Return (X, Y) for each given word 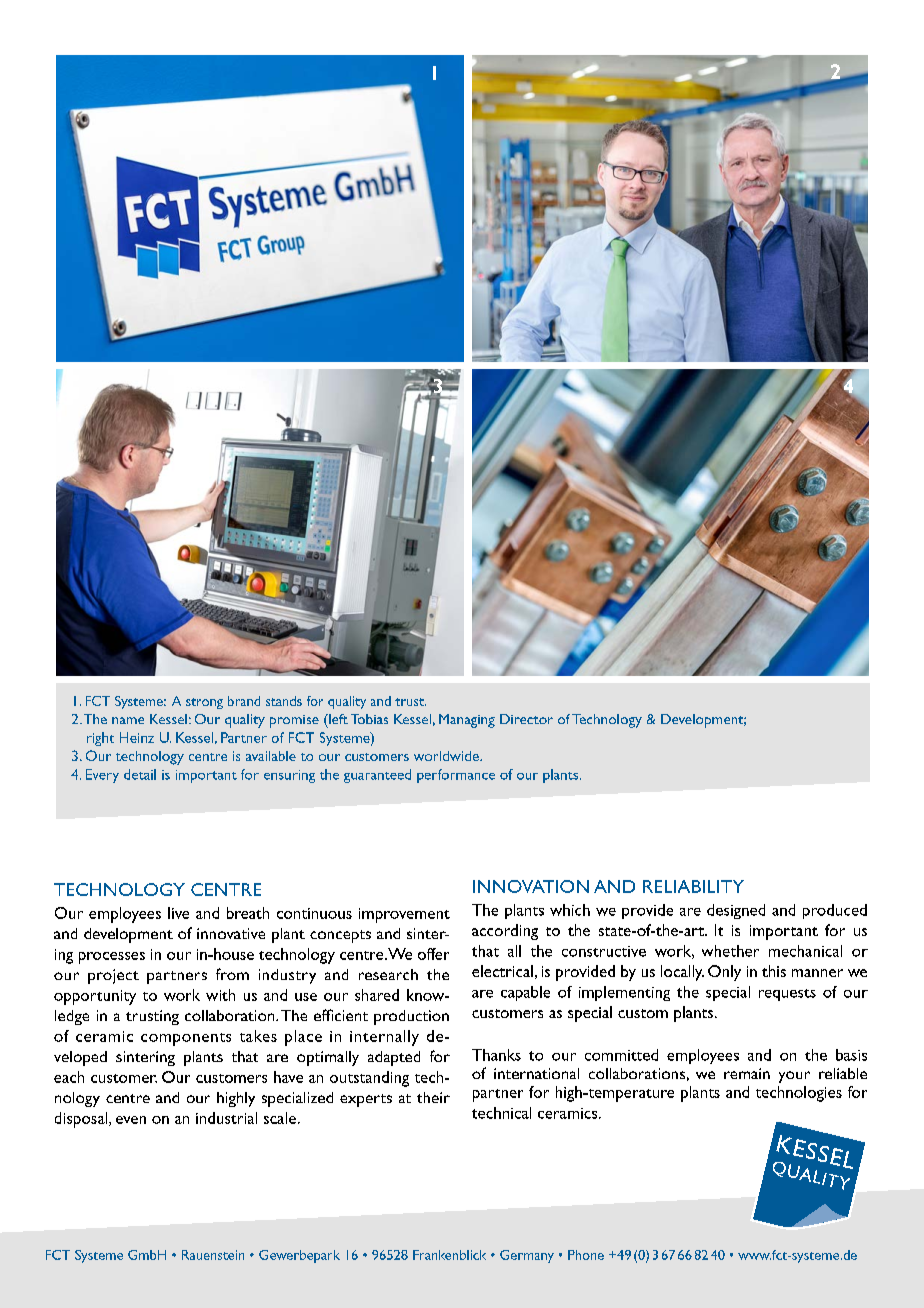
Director (526, 719)
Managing (467, 721)
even (131, 1120)
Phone (586, 1255)
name (128, 720)
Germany (527, 1256)
